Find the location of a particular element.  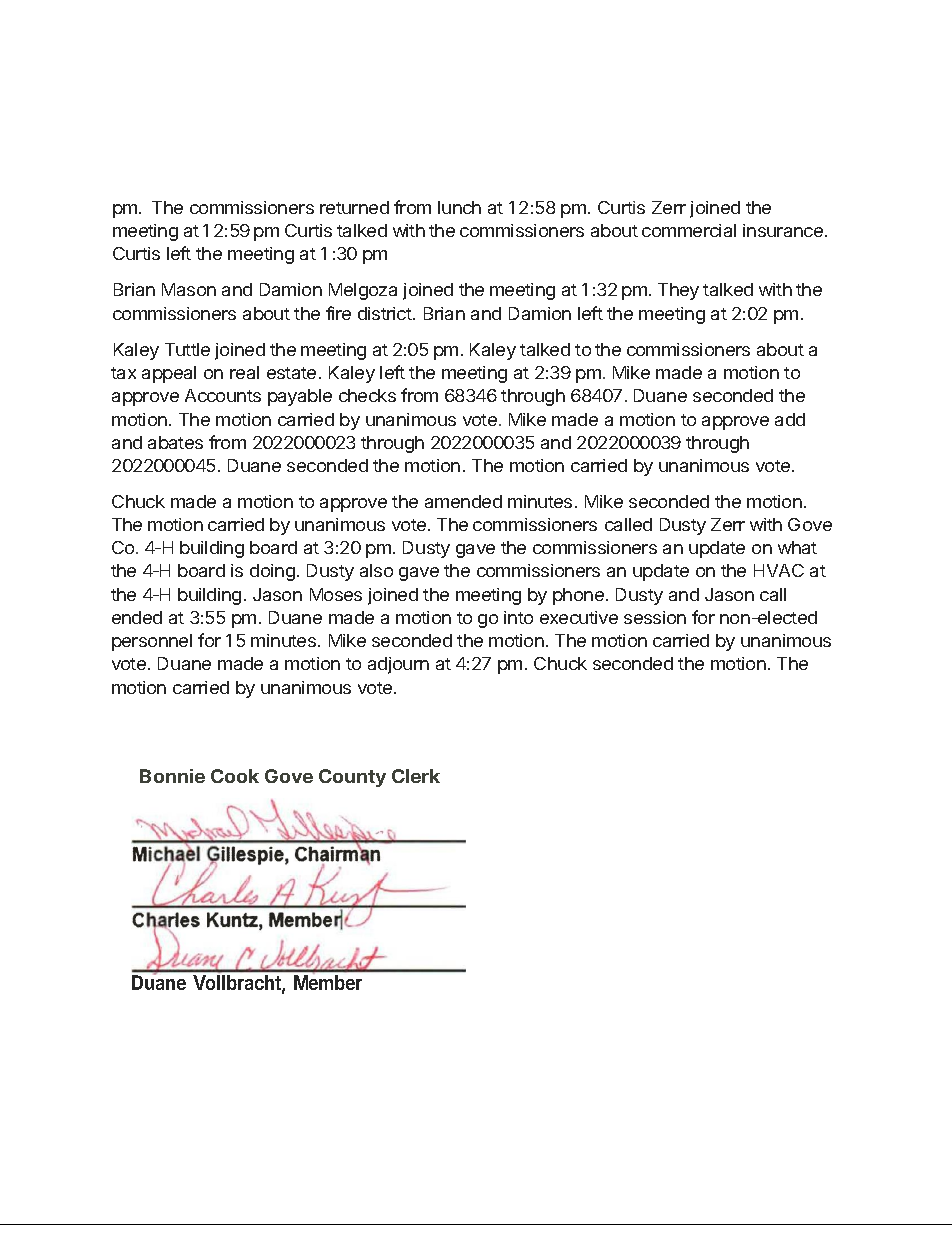

lunch is located at coordinates (459, 207).
